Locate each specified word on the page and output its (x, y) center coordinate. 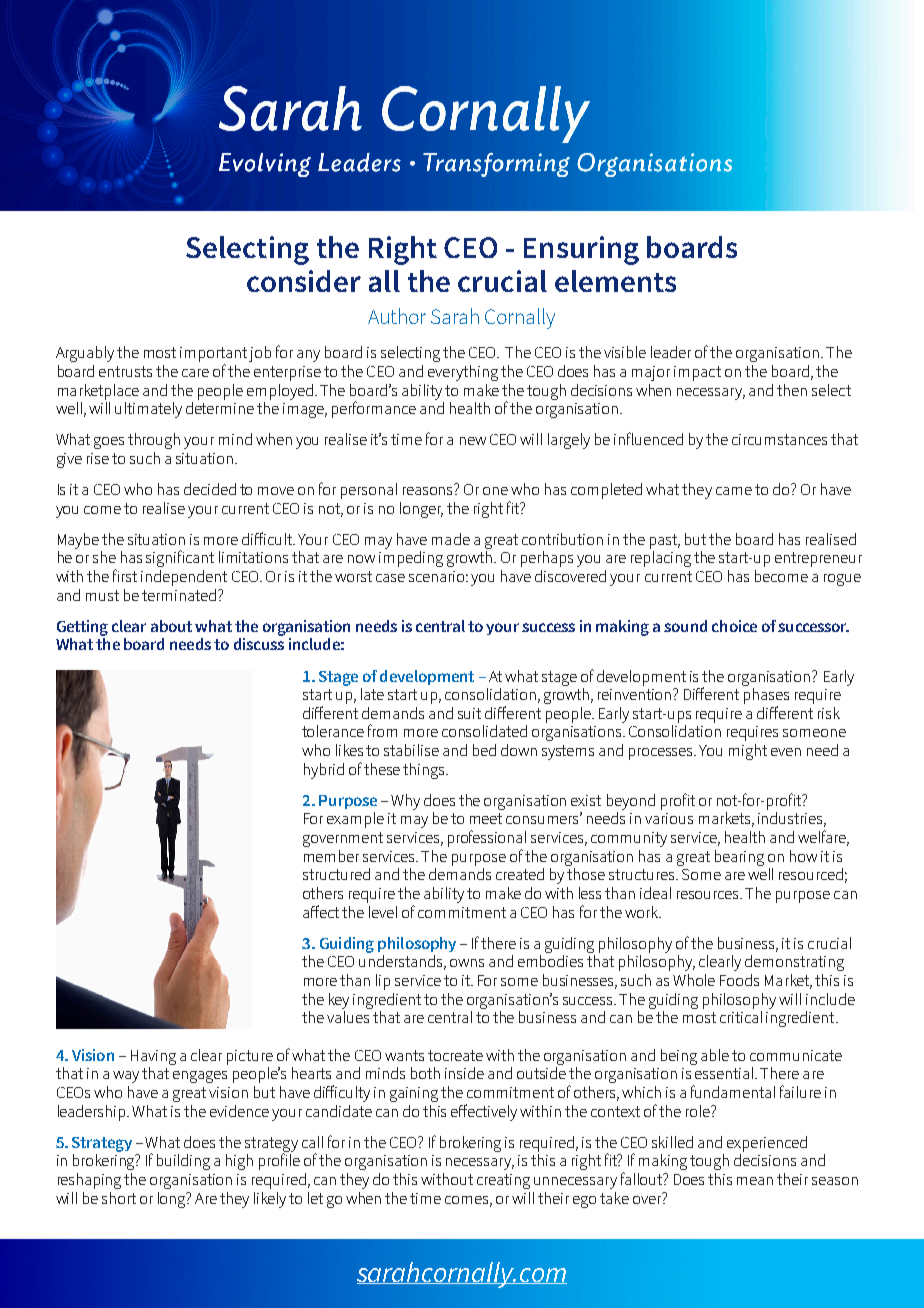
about (171, 626)
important (213, 356)
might (748, 752)
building (183, 1162)
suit (469, 713)
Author (397, 316)
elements (615, 281)
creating (503, 1181)
